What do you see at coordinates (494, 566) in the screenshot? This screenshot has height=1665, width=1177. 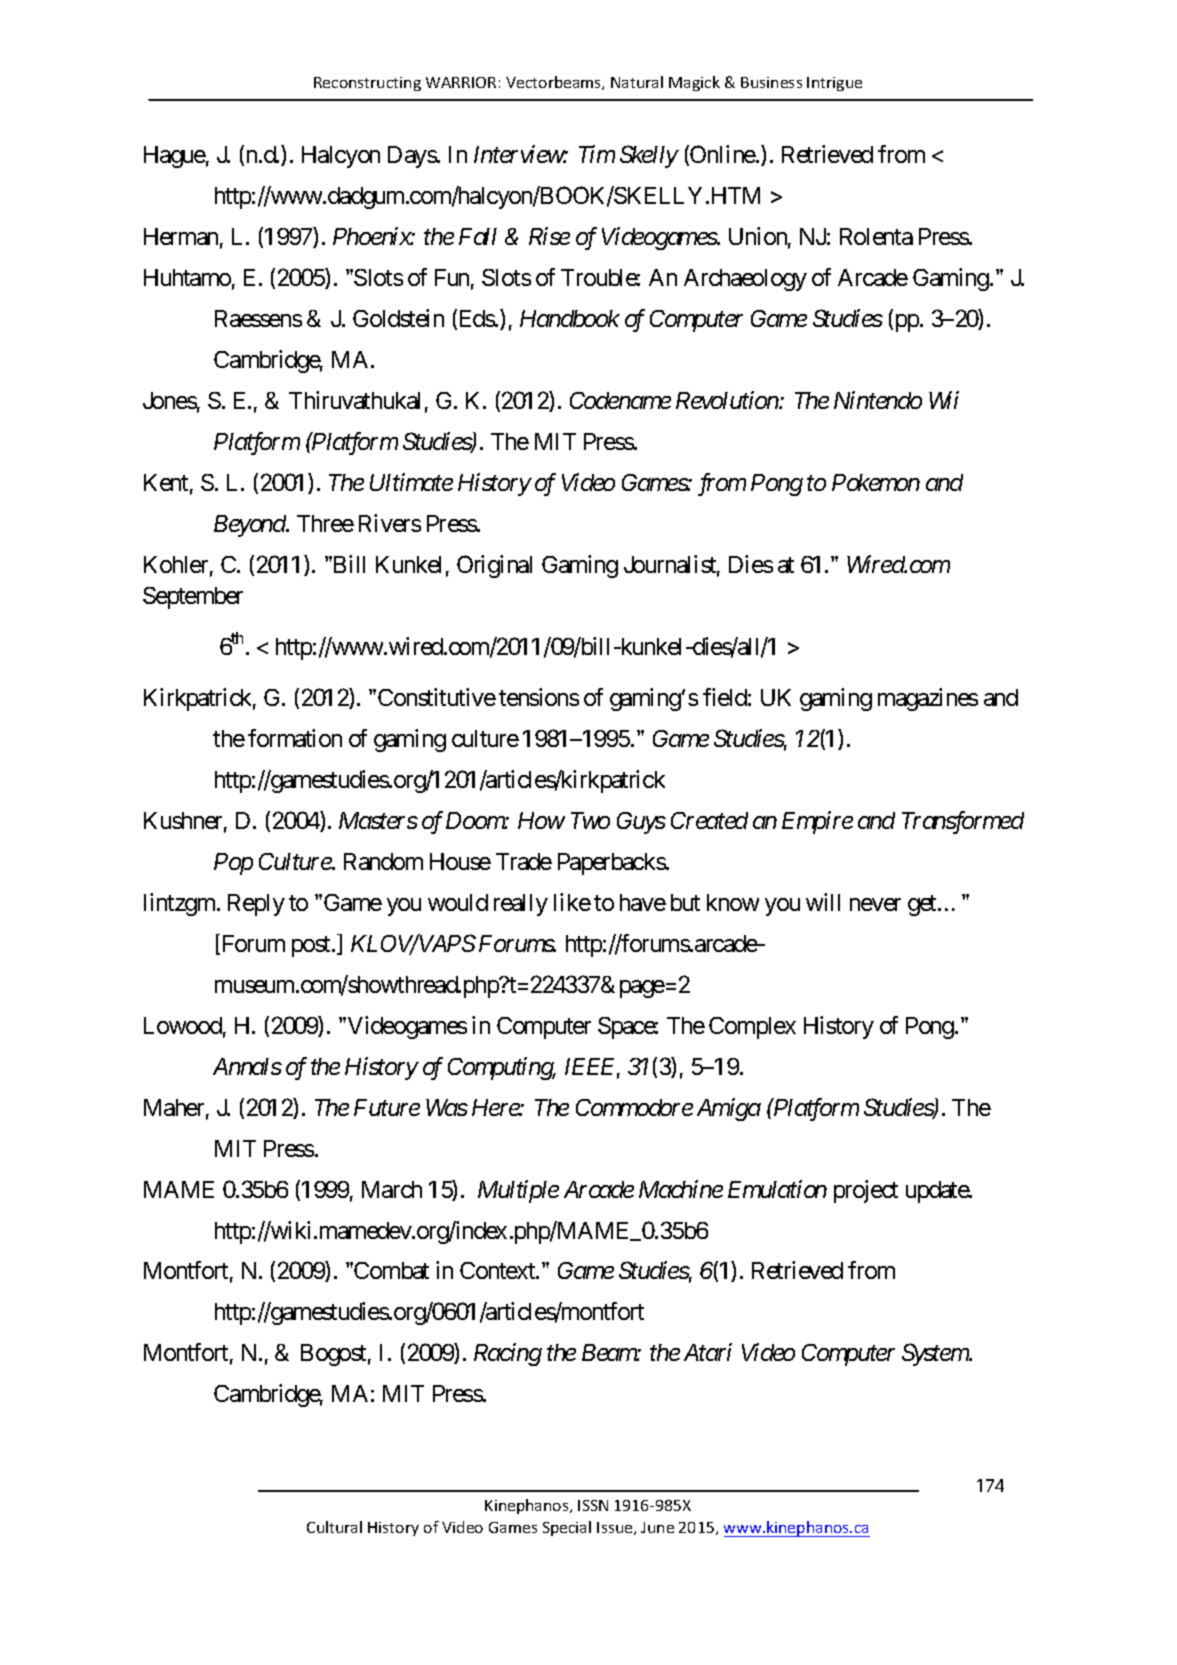 I see `Original` at bounding box center [494, 566].
